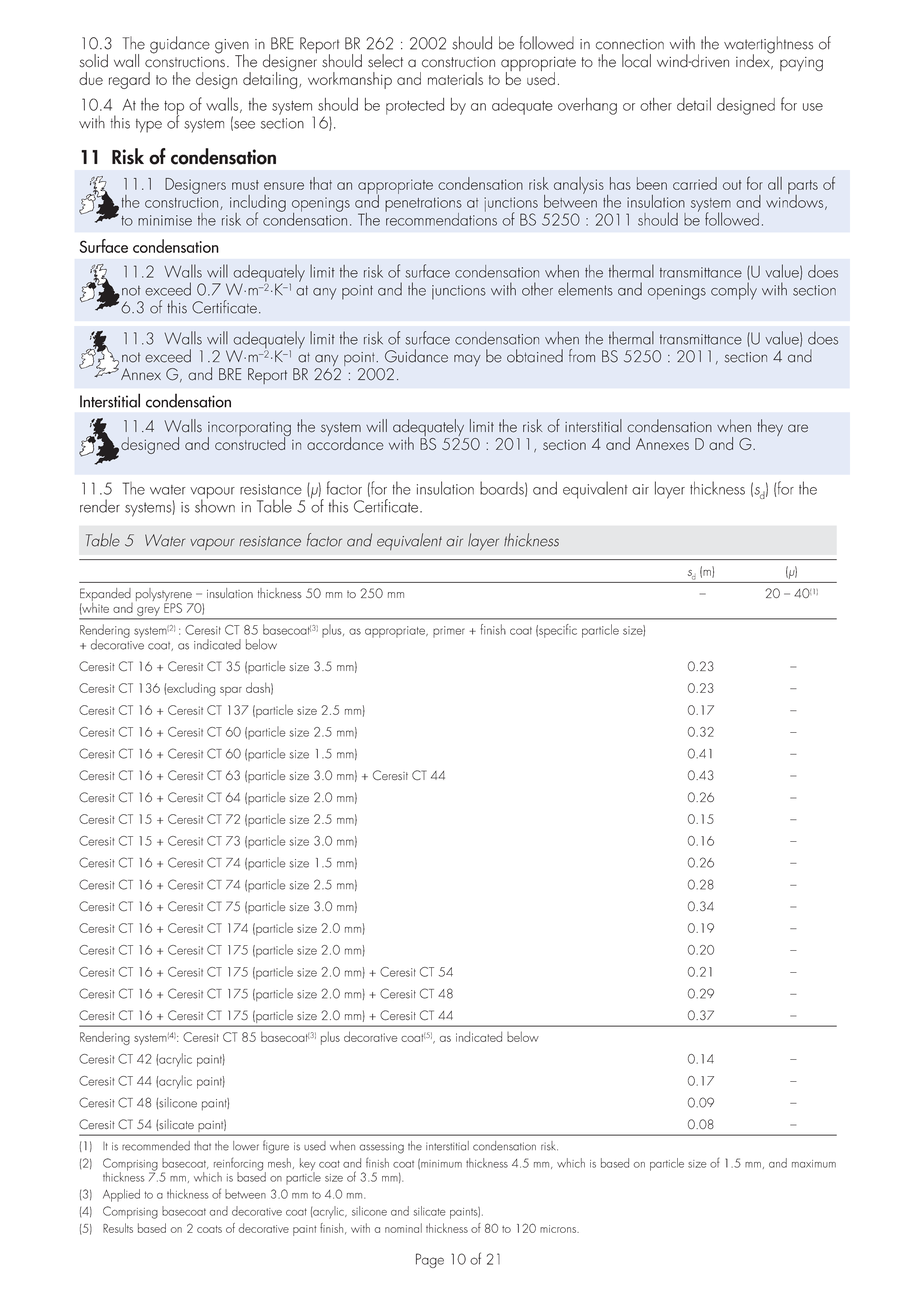 This document has height=1308, width=924. Describe the element at coordinates (118, 1228) in the document. I see `Results` at that location.
